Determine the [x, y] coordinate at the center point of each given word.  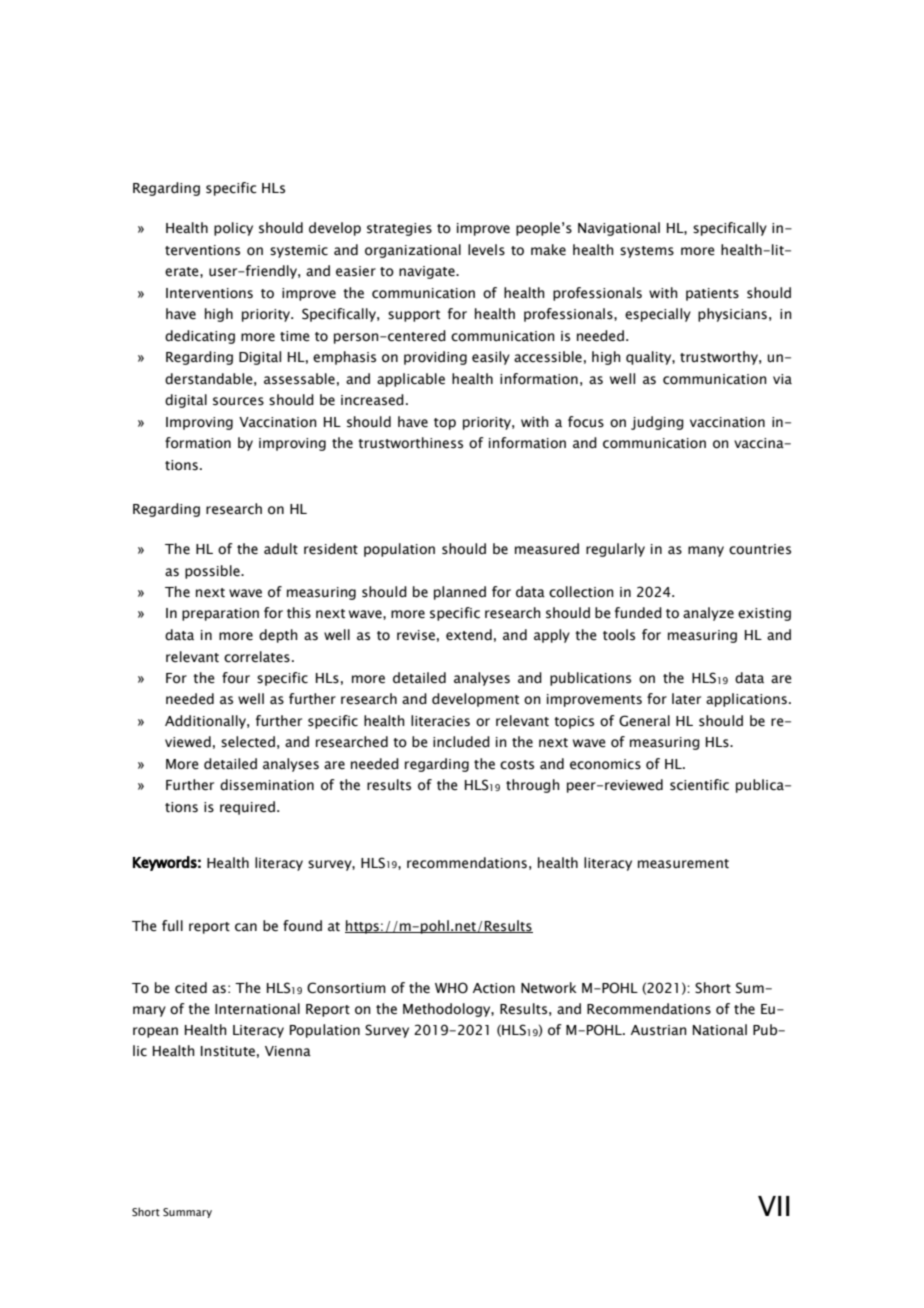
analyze [708, 614]
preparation [220, 614]
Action [494, 988]
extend [469, 635]
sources [238, 401]
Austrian [659, 1030]
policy [233, 229]
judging [657, 423]
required [247, 808]
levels [486, 250]
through [533, 786]
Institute [228, 1051]
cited [191, 988]
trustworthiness [410, 443]
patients [712, 294]
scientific [699, 785]
